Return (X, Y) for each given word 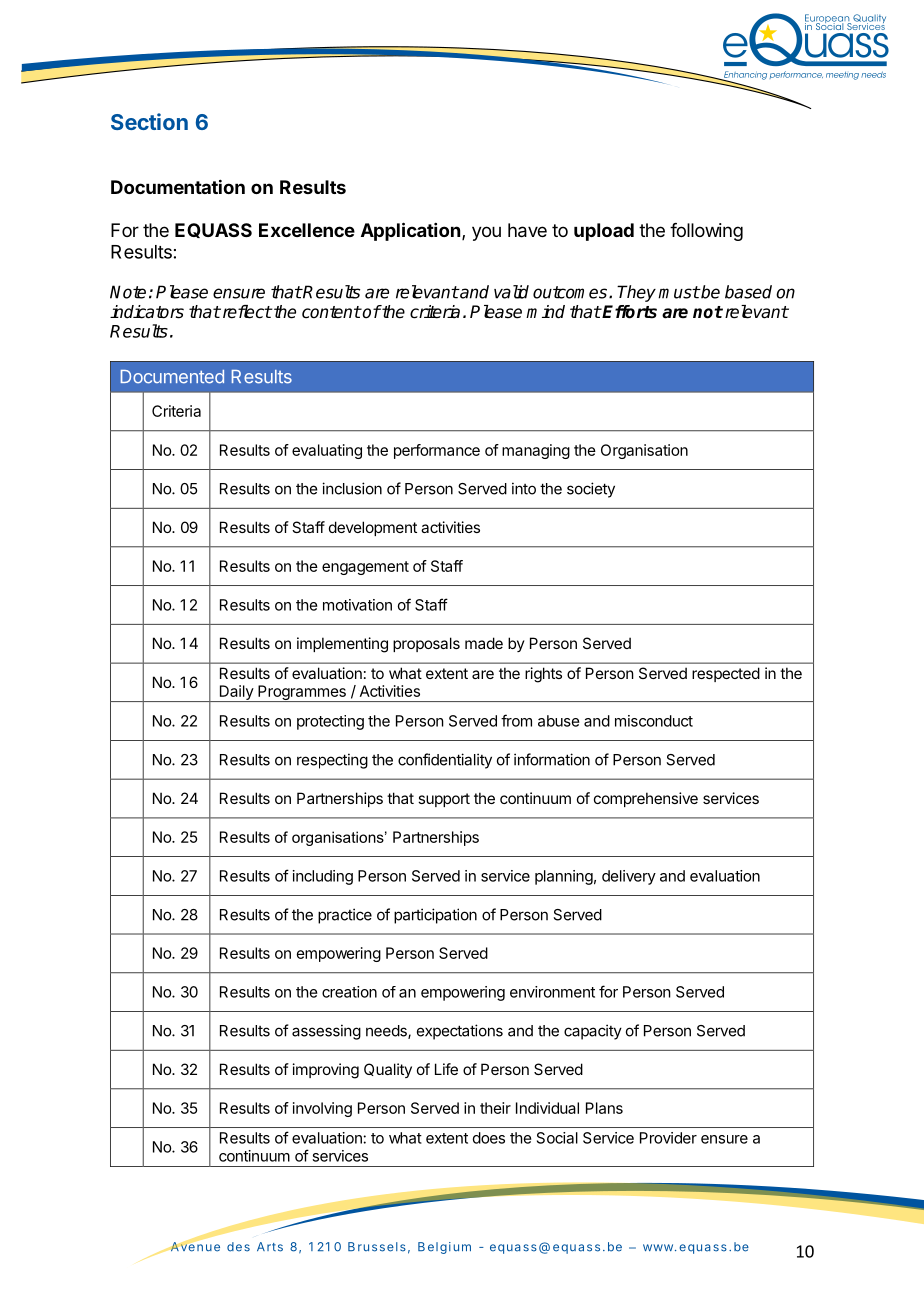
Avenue (194, 1246)
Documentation (178, 186)
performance (437, 451)
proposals (426, 644)
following (706, 232)
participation (435, 916)
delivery (629, 877)
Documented (172, 377)
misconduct (654, 721)
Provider (668, 1138)
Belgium (444, 1248)
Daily (236, 693)
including (323, 877)
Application (410, 231)
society (591, 490)
